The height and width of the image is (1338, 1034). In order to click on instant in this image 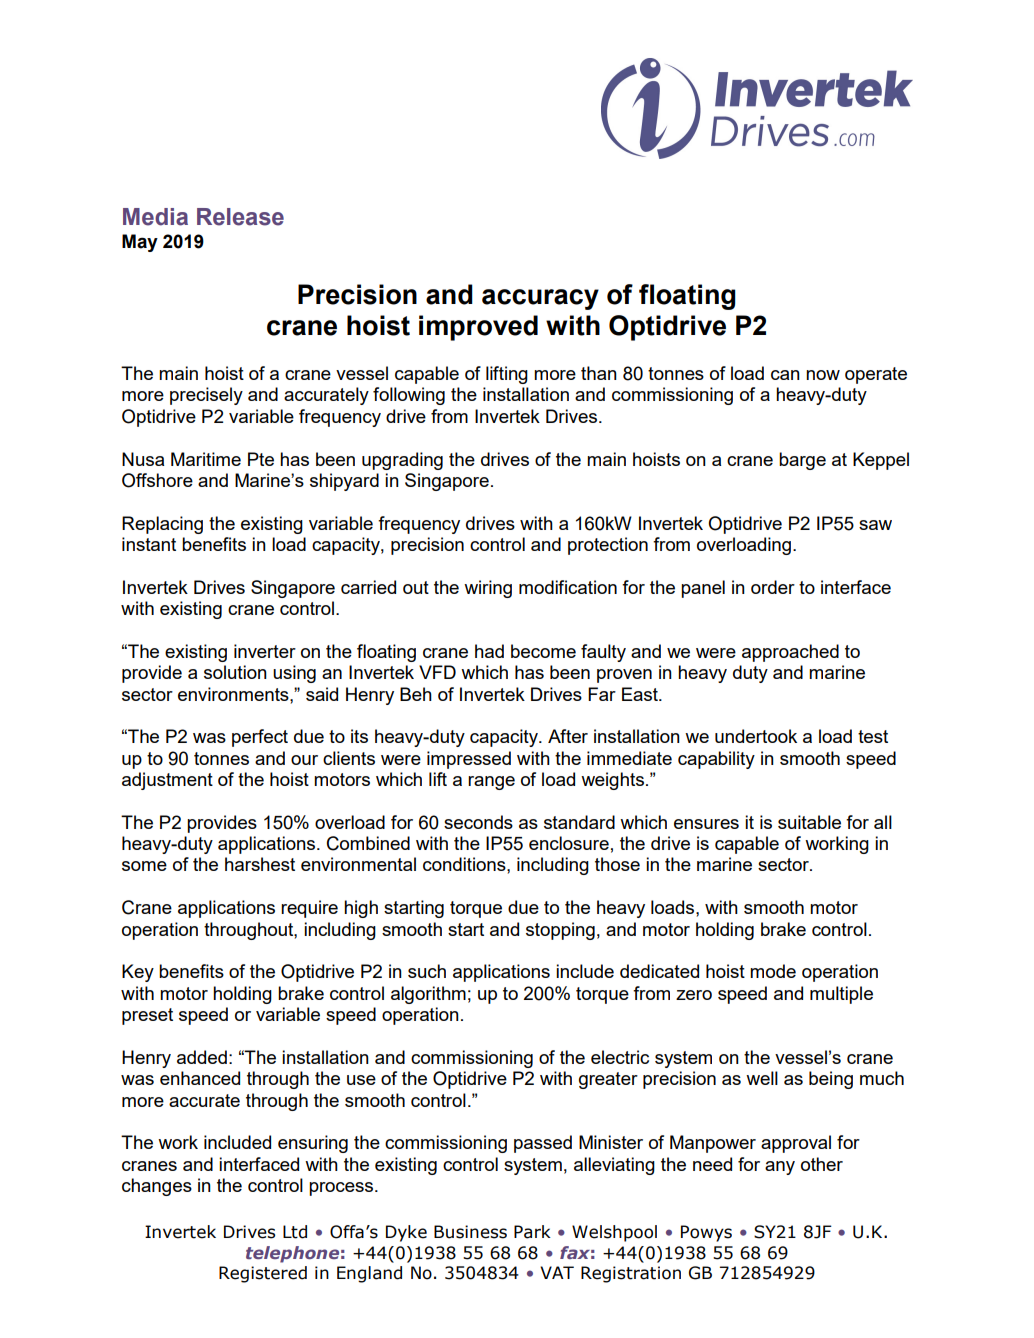, I will do `click(149, 544)`.
